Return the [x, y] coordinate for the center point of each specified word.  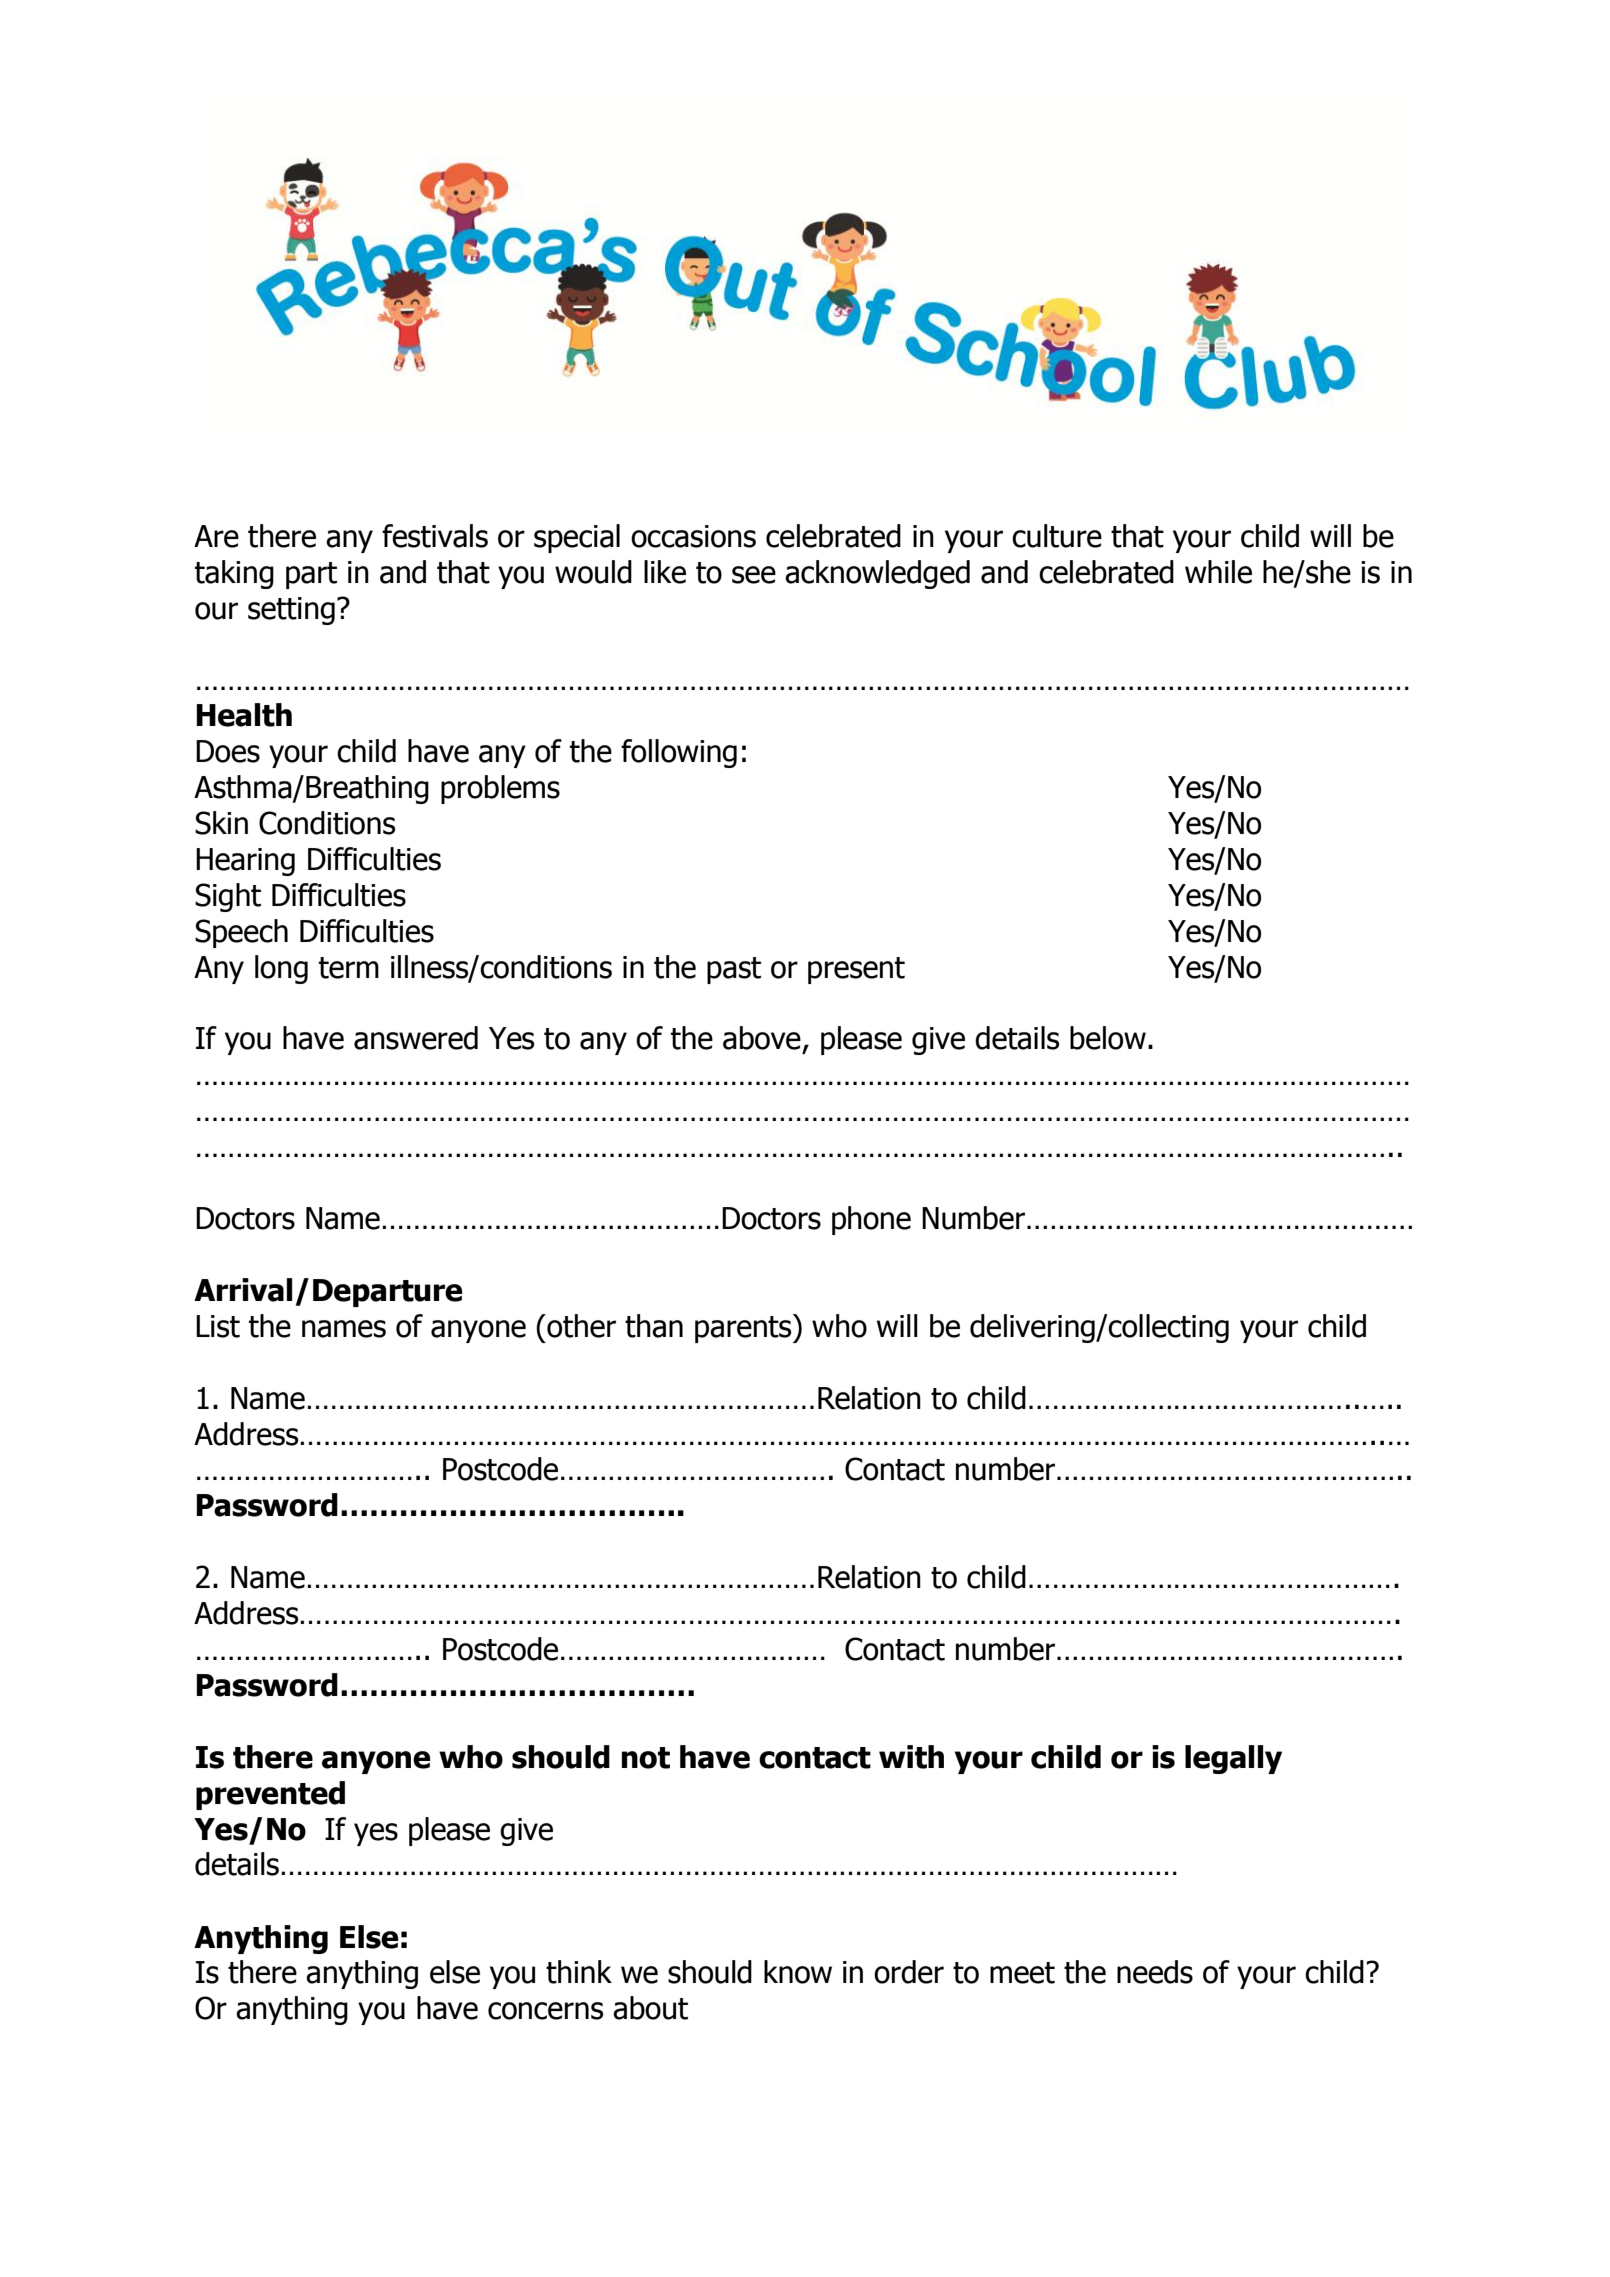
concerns [545, 2011]
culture [1057, 536]
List [218, 1326]
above [762, 1038]
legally [1233, 1759]
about [650, 2008]
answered [416, 1038]
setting [291, 611]
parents [744, 1328]
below [1108, 1038]
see [754, 575]
